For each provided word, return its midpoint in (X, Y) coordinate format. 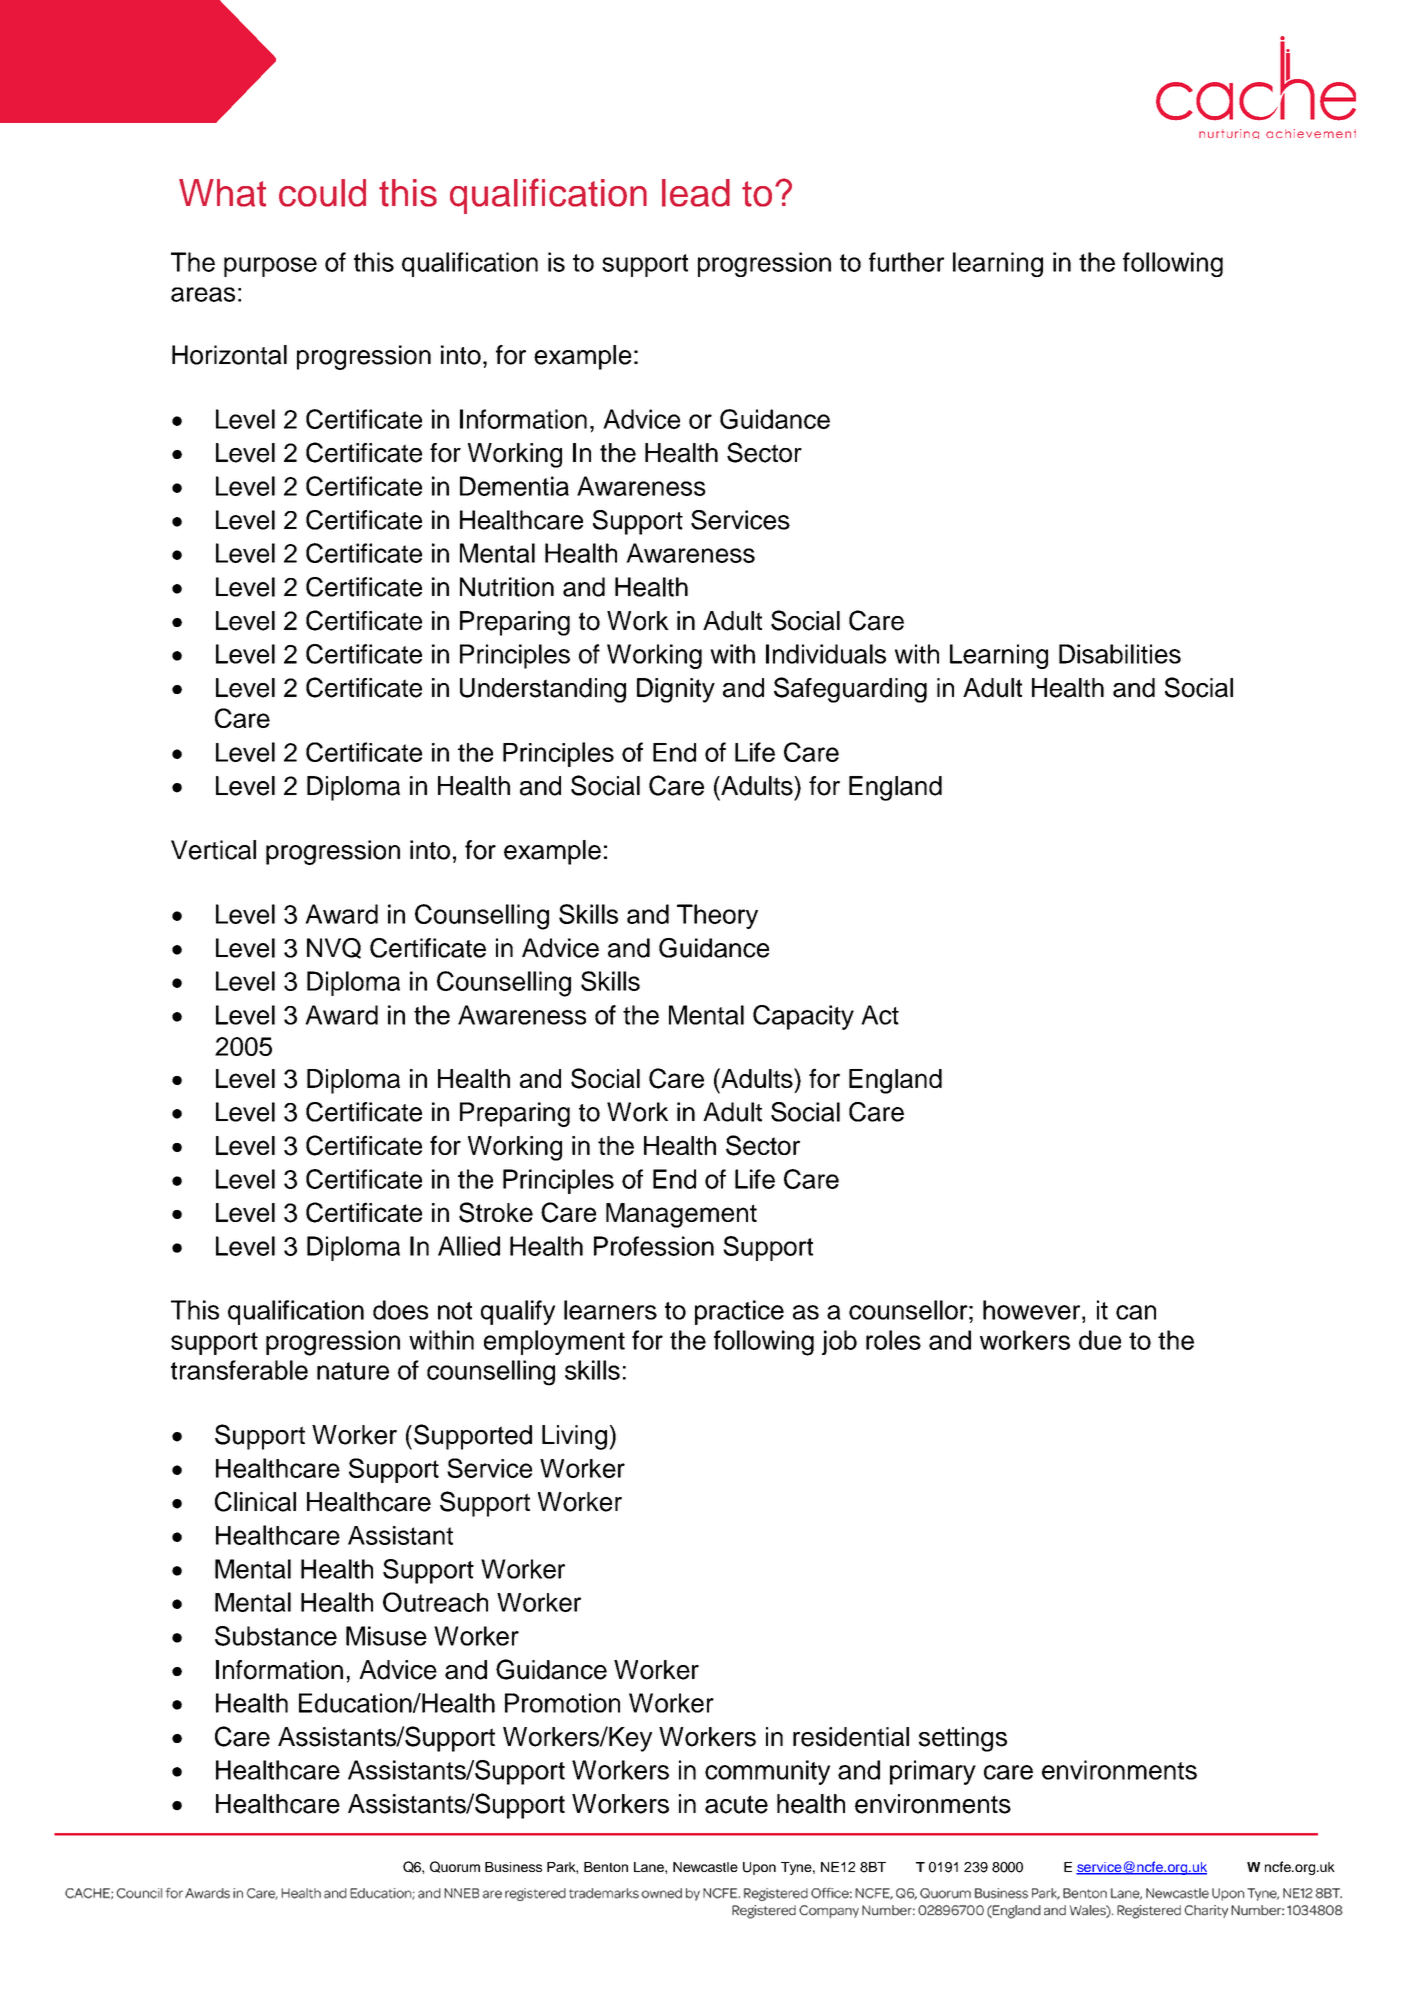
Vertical (213, 850)
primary (933, 1772)
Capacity (803, 1017)
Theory (717, 916)
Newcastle (705, 1867)
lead (696, 193)
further (906, 262)
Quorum (455, 1867)
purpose (270, 267)
